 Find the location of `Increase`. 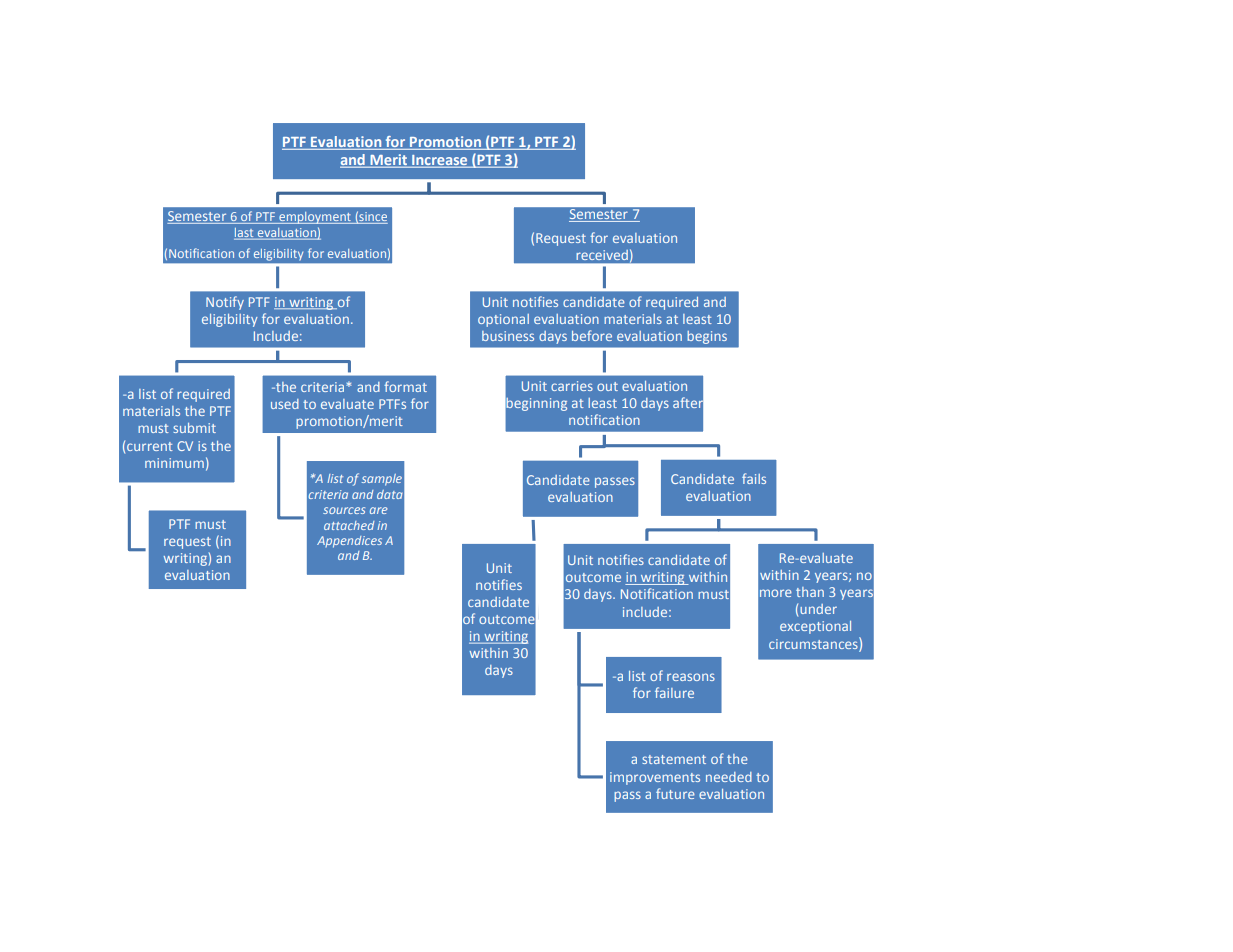

Increase is located at coordinates (440, 161).
